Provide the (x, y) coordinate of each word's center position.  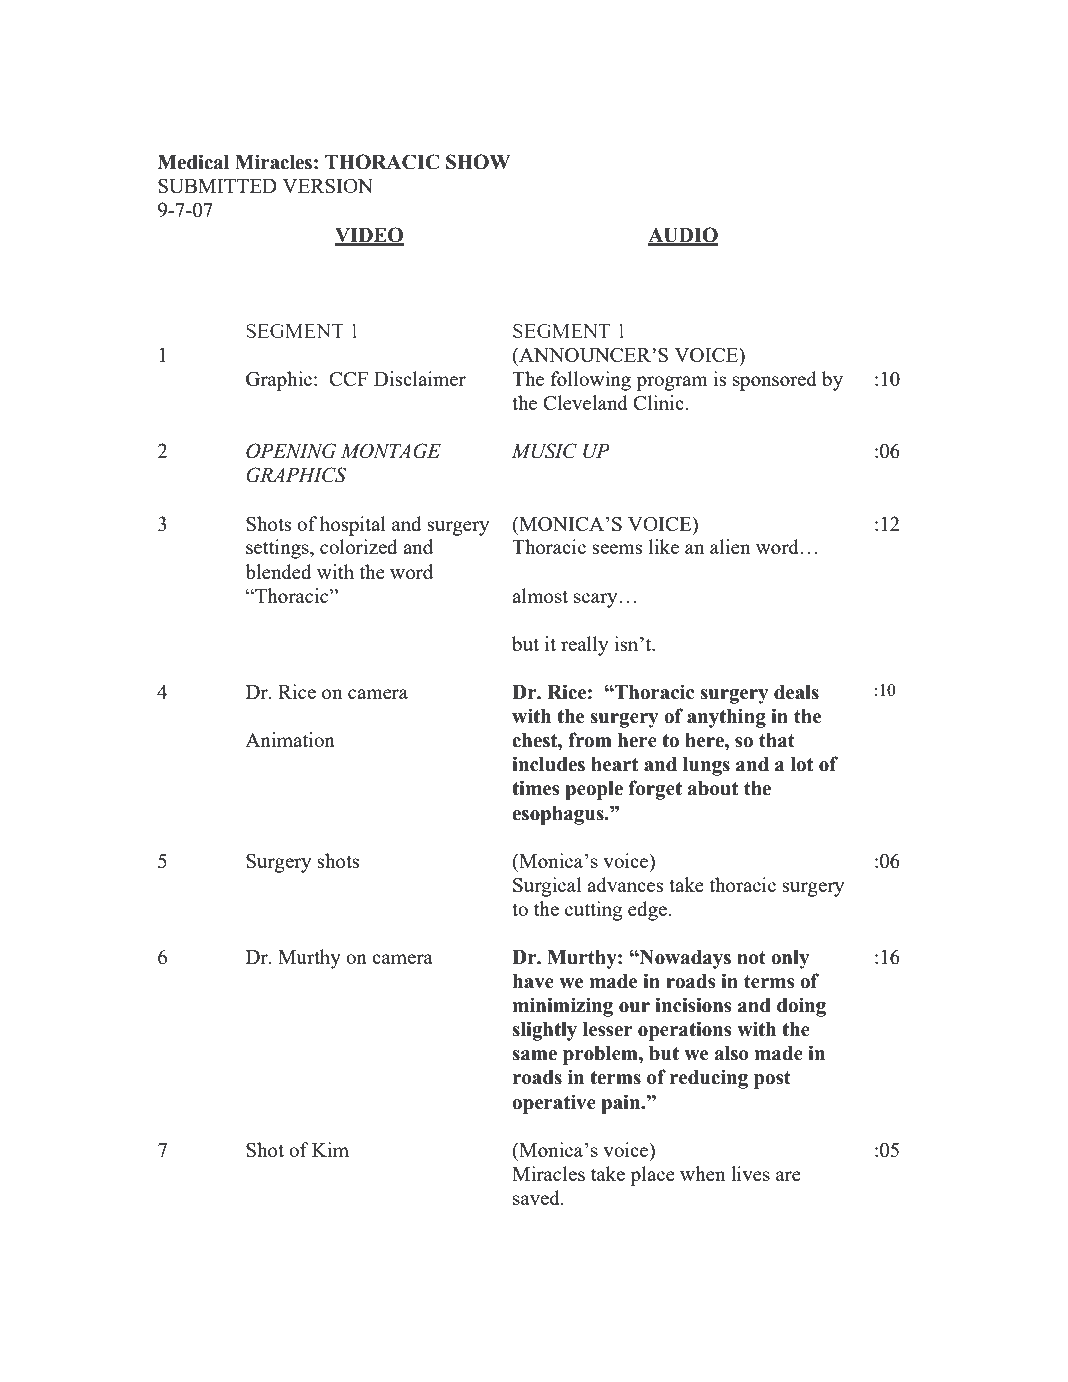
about (713, 788)
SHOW (478, 162)
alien (730, 546)
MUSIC (544, 451)
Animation (290, 739)
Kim (330, 1149)
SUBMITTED (217, 186)
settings (278, 549)
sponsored (775, 381)
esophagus (559, 815)
